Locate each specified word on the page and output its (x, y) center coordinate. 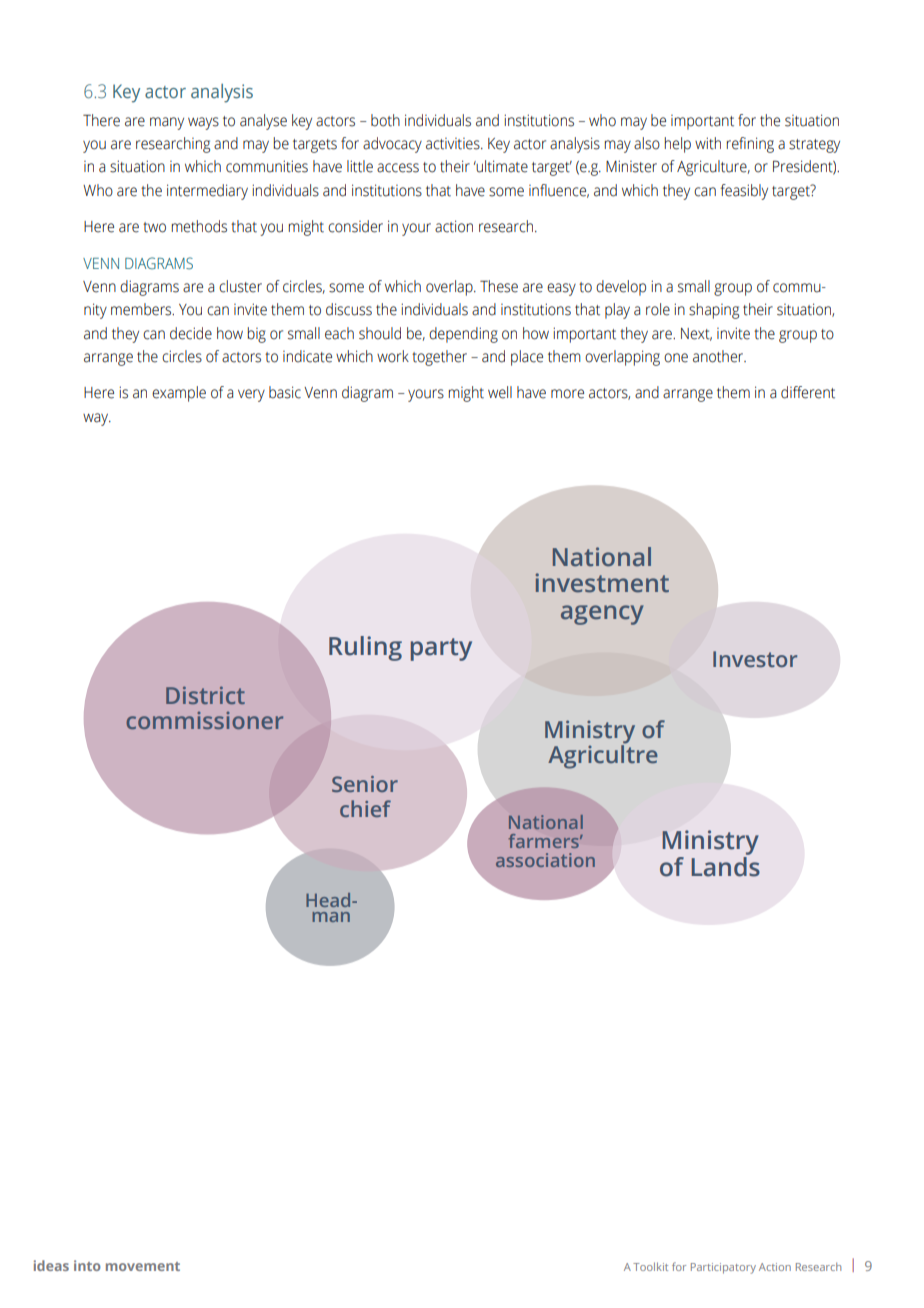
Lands (725, 867)
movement (143, 1266)
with (708, 143)
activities (454, 144)
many (167, 123)
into (87, 1265)
